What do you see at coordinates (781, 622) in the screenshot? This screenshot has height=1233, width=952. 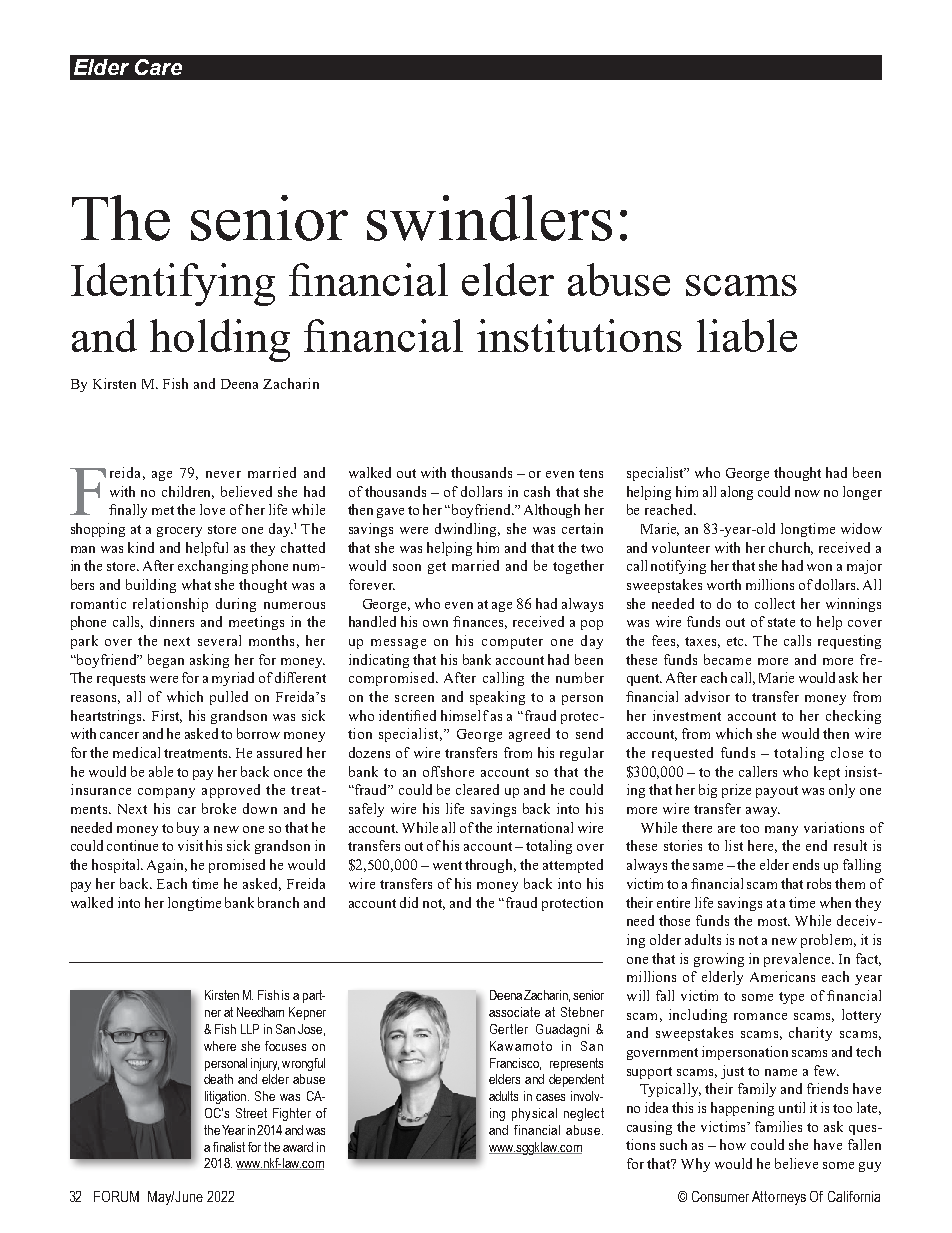 I see `state` at bounding box center [781, 622].
